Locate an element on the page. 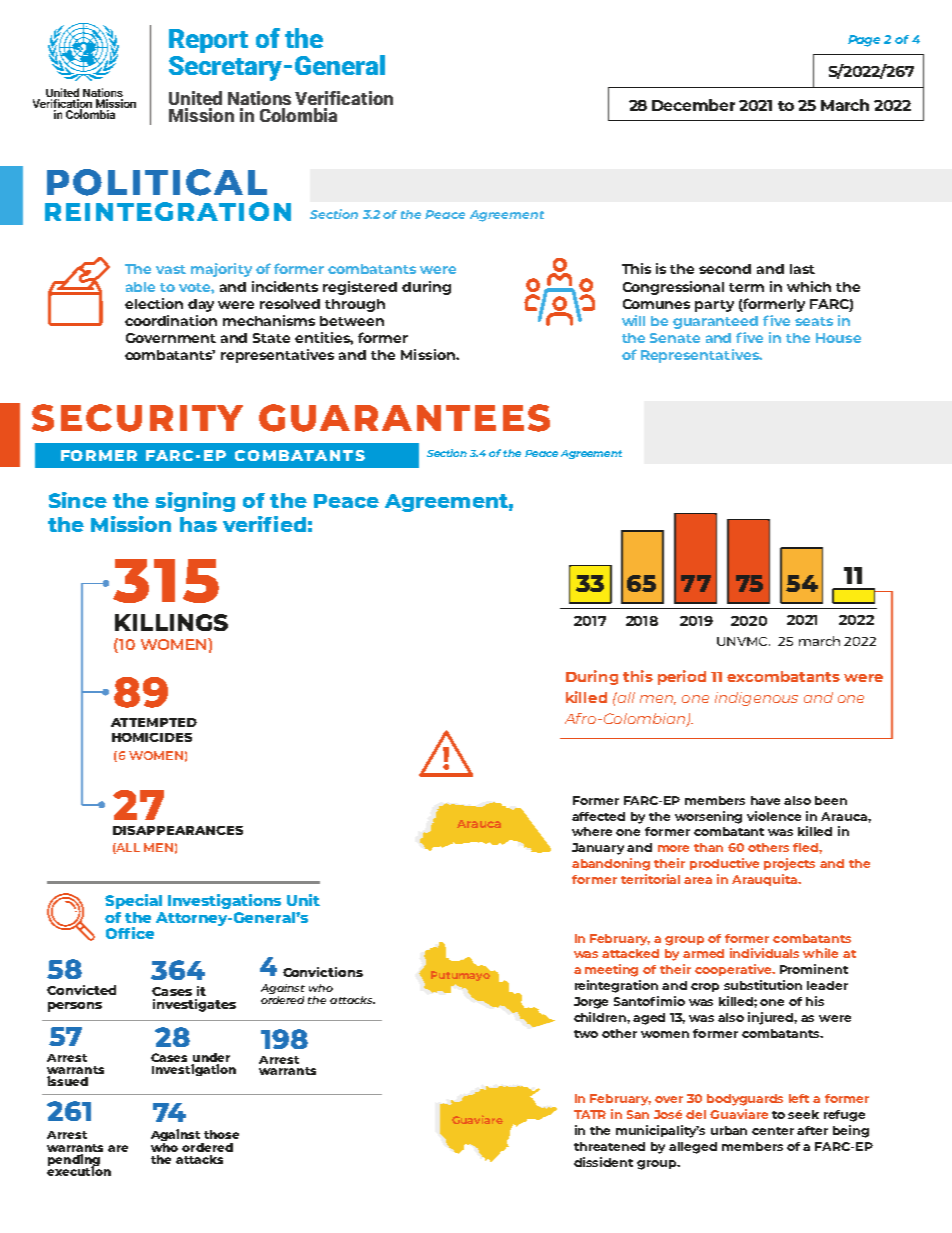  seats is located at coordinates (814, 321).
